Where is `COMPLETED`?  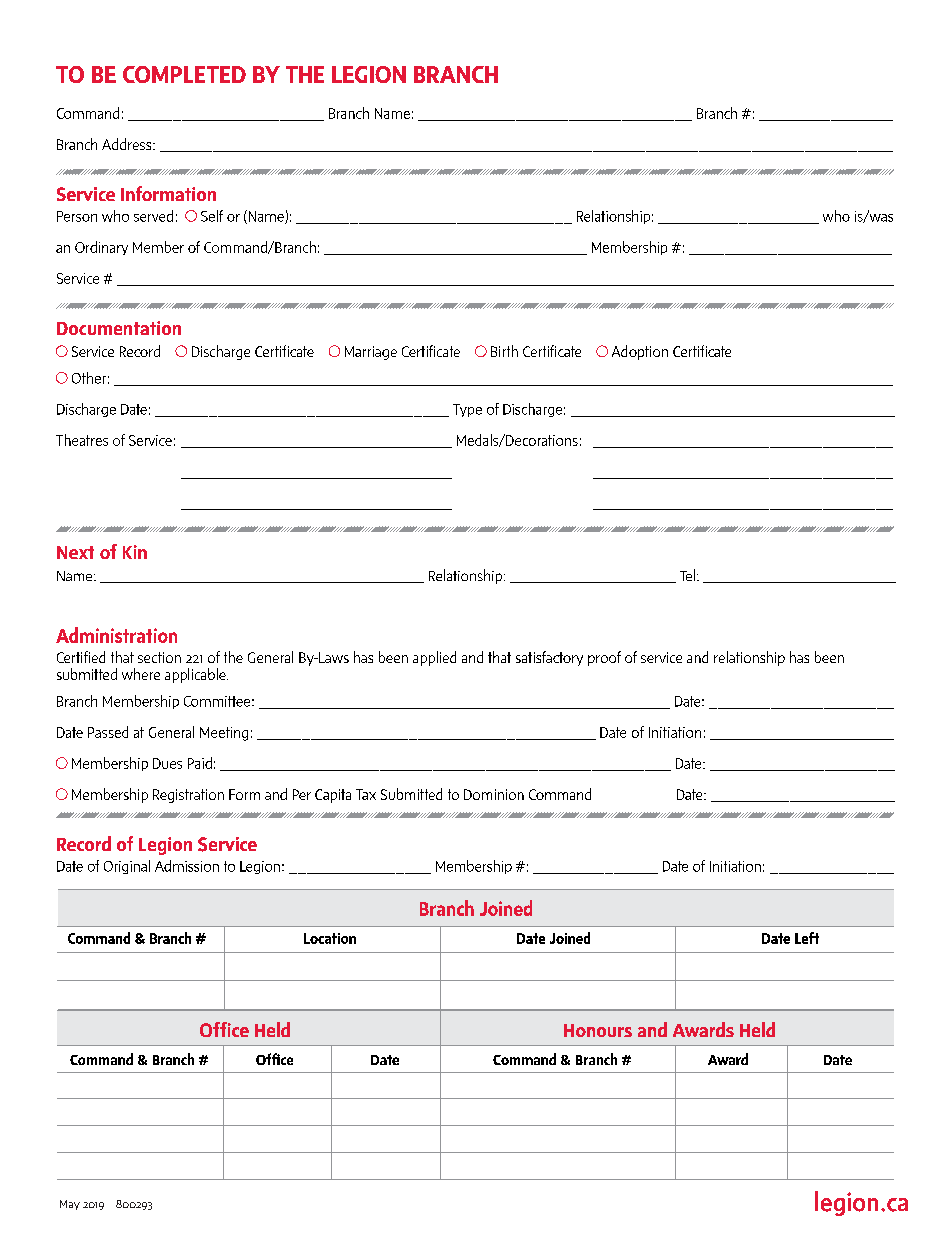
COMPLETED is located at coordinates (184, 74).
